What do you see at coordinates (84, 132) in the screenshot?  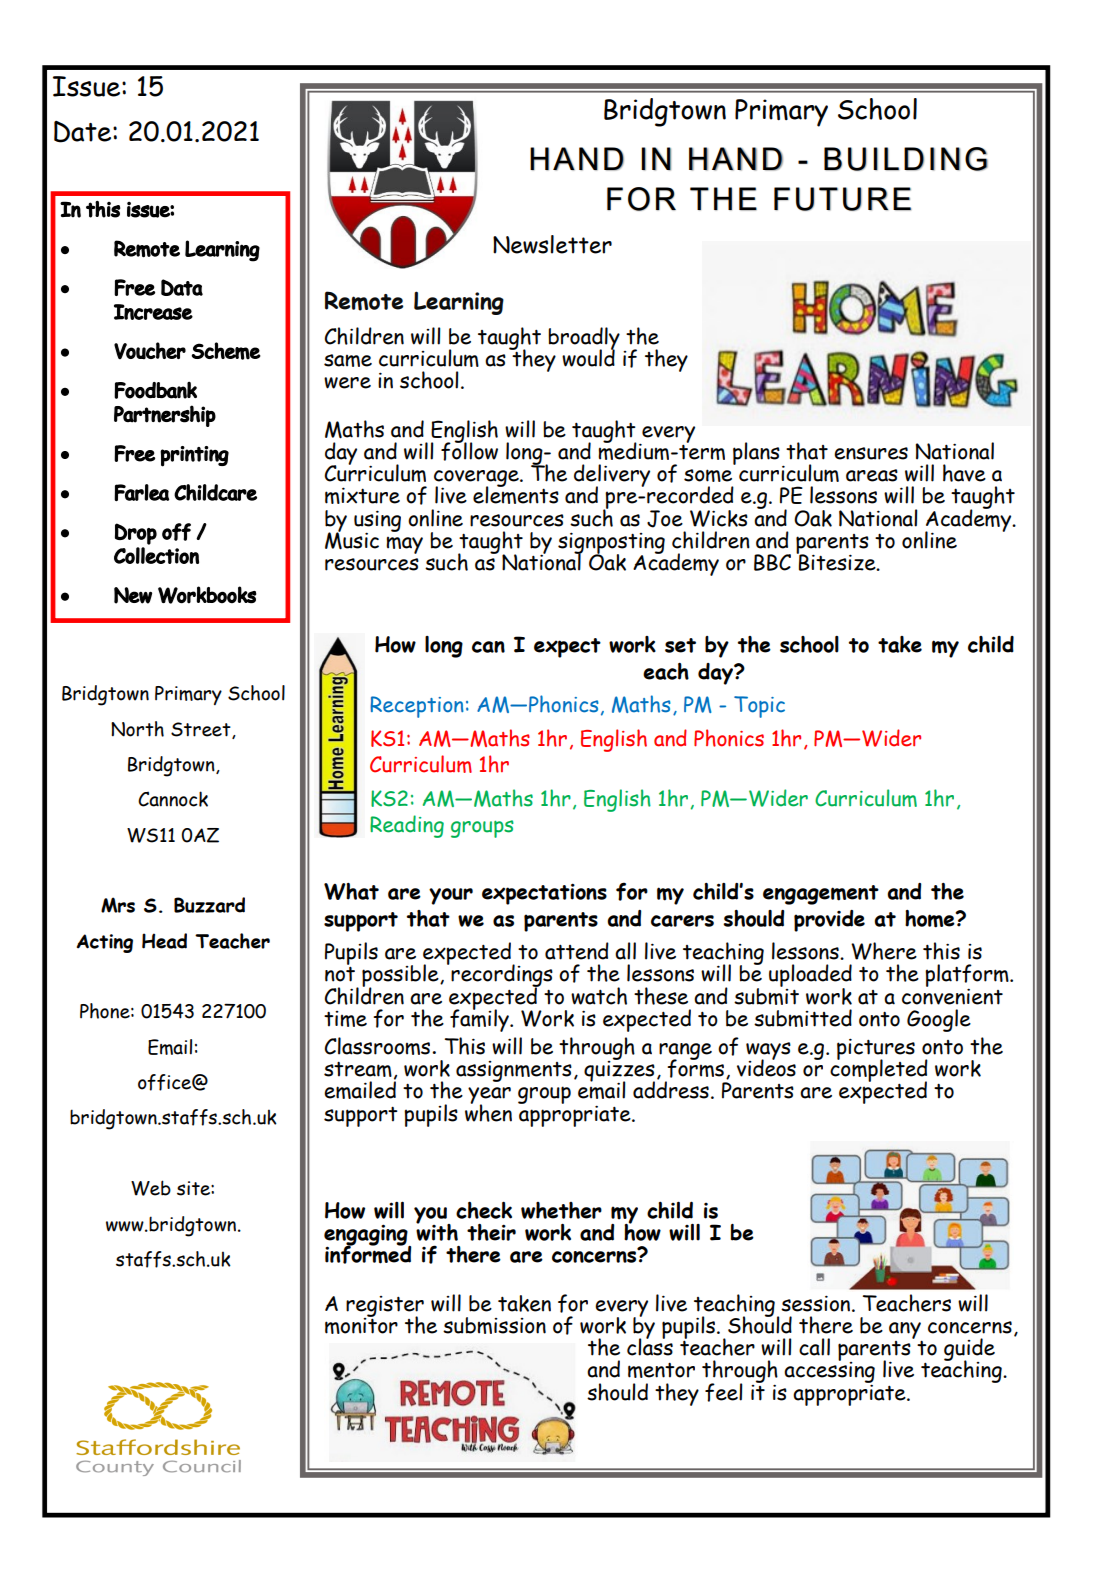 I see `Date` at bounding box center [84, 132].
